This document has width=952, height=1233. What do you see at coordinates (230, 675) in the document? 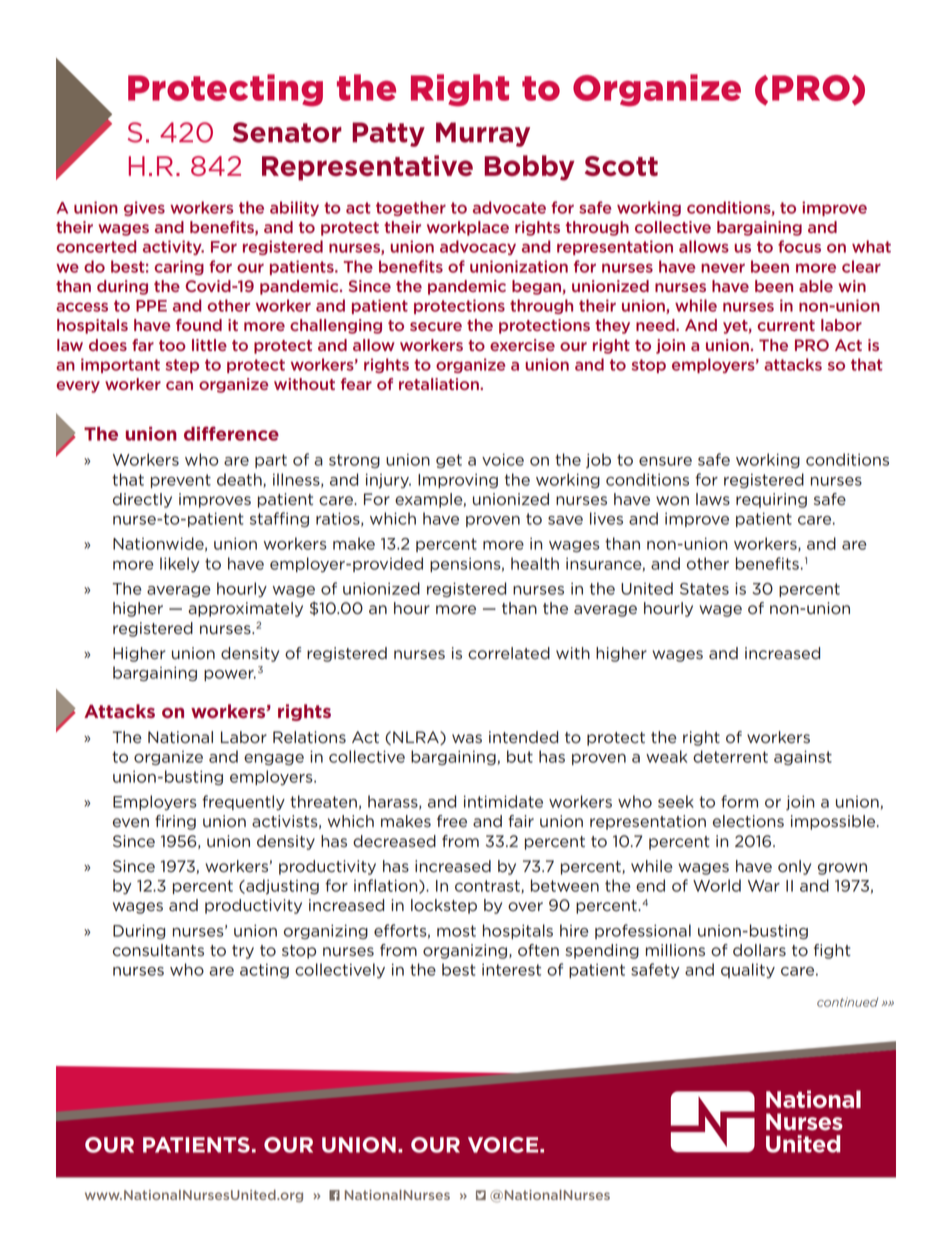
I see `power` at bounding box center [230, 675].
